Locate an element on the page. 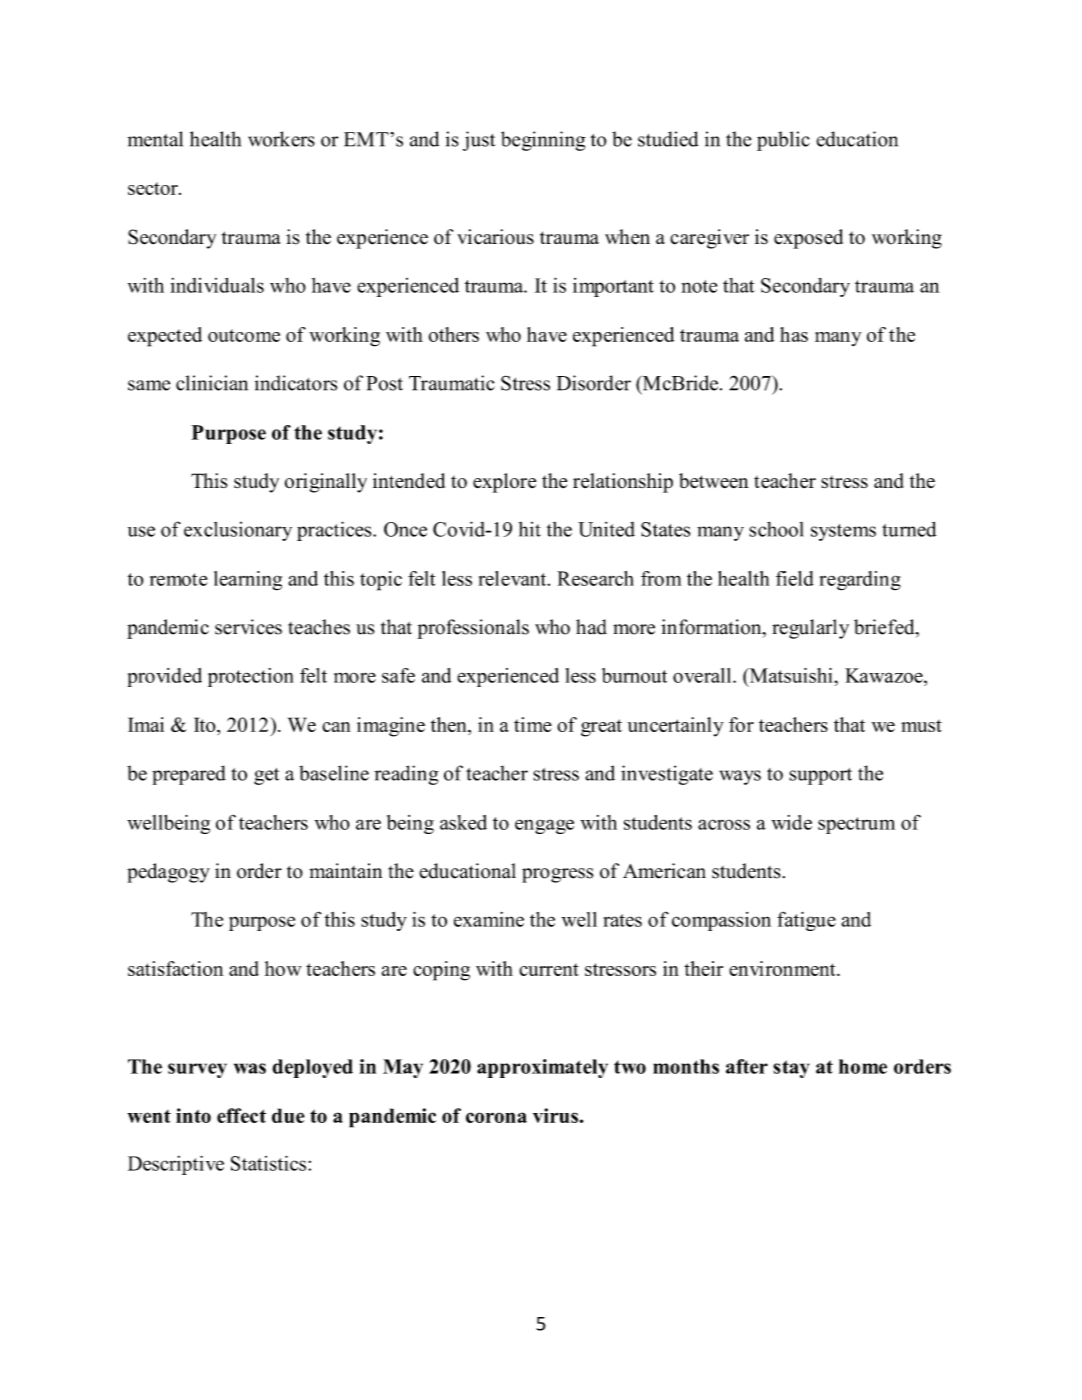 This image has width=1082, height=1400. public is located at coordinates (783, 141).
